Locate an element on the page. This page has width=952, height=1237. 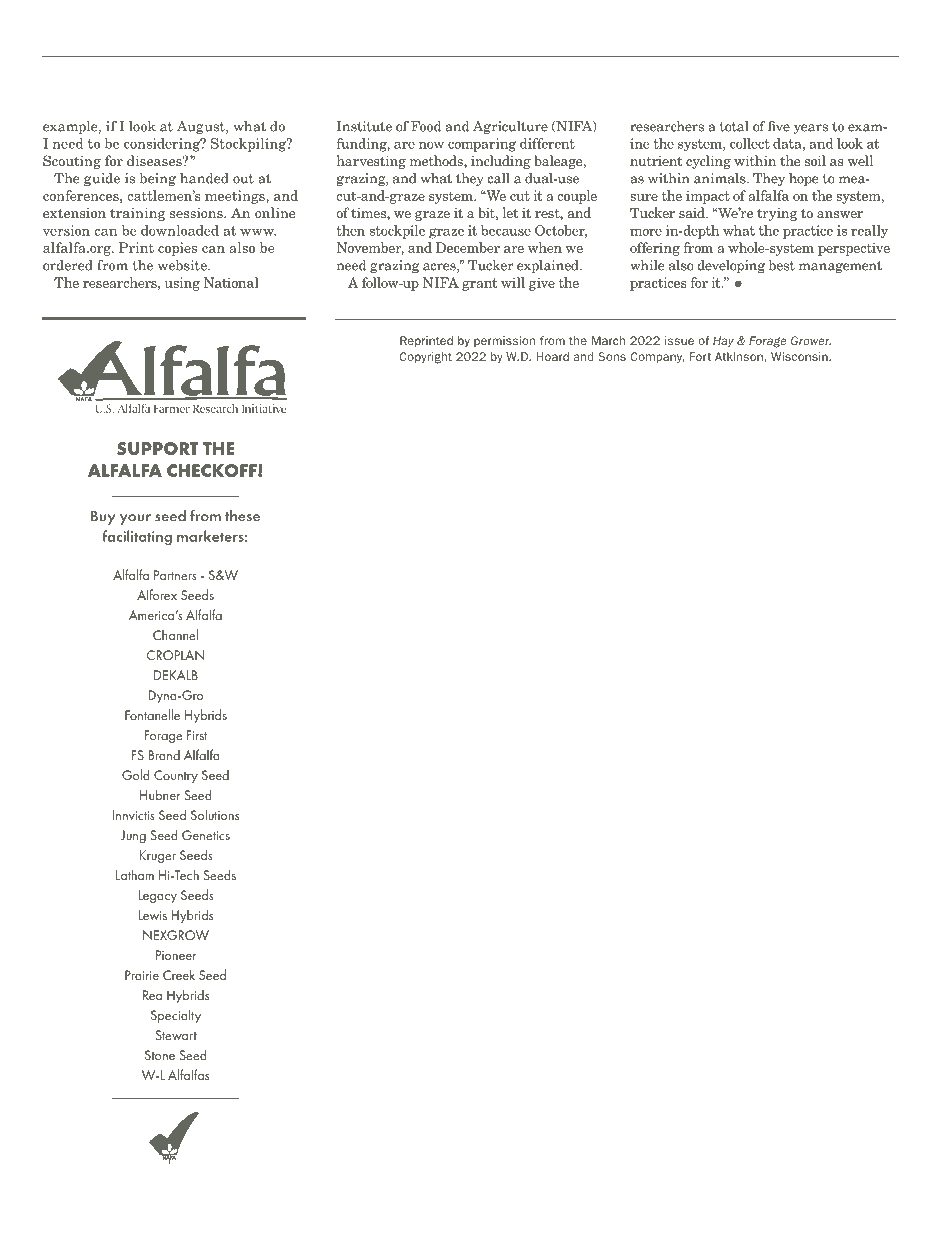
collect is located at coordinates (750, 143).
